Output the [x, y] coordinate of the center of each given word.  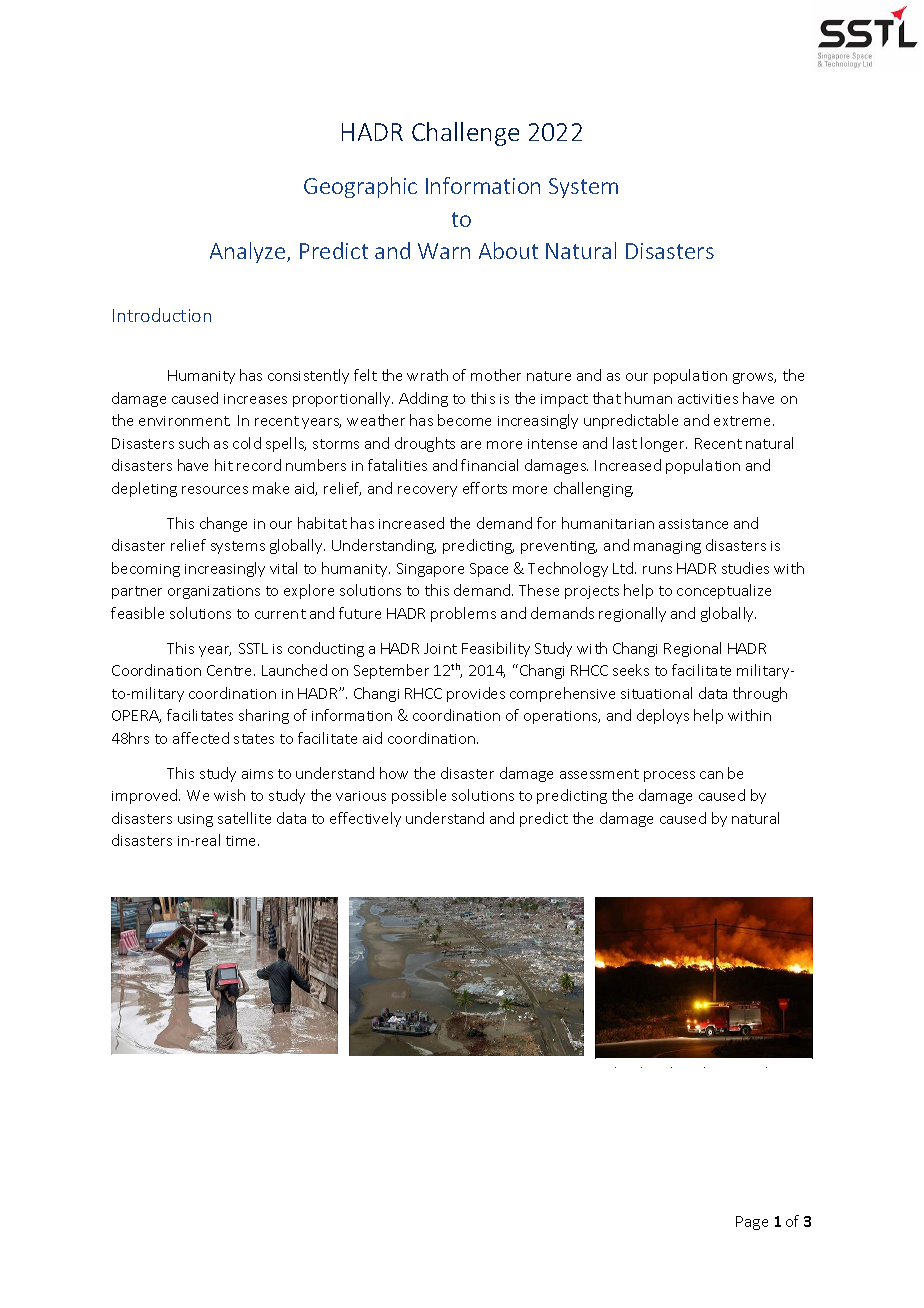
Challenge [465, 134]
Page [752, 1223]
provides [476, 694]
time [242, 841]
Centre [231, 670]
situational [656, 693]
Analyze [249, 252]
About [508, 250]
